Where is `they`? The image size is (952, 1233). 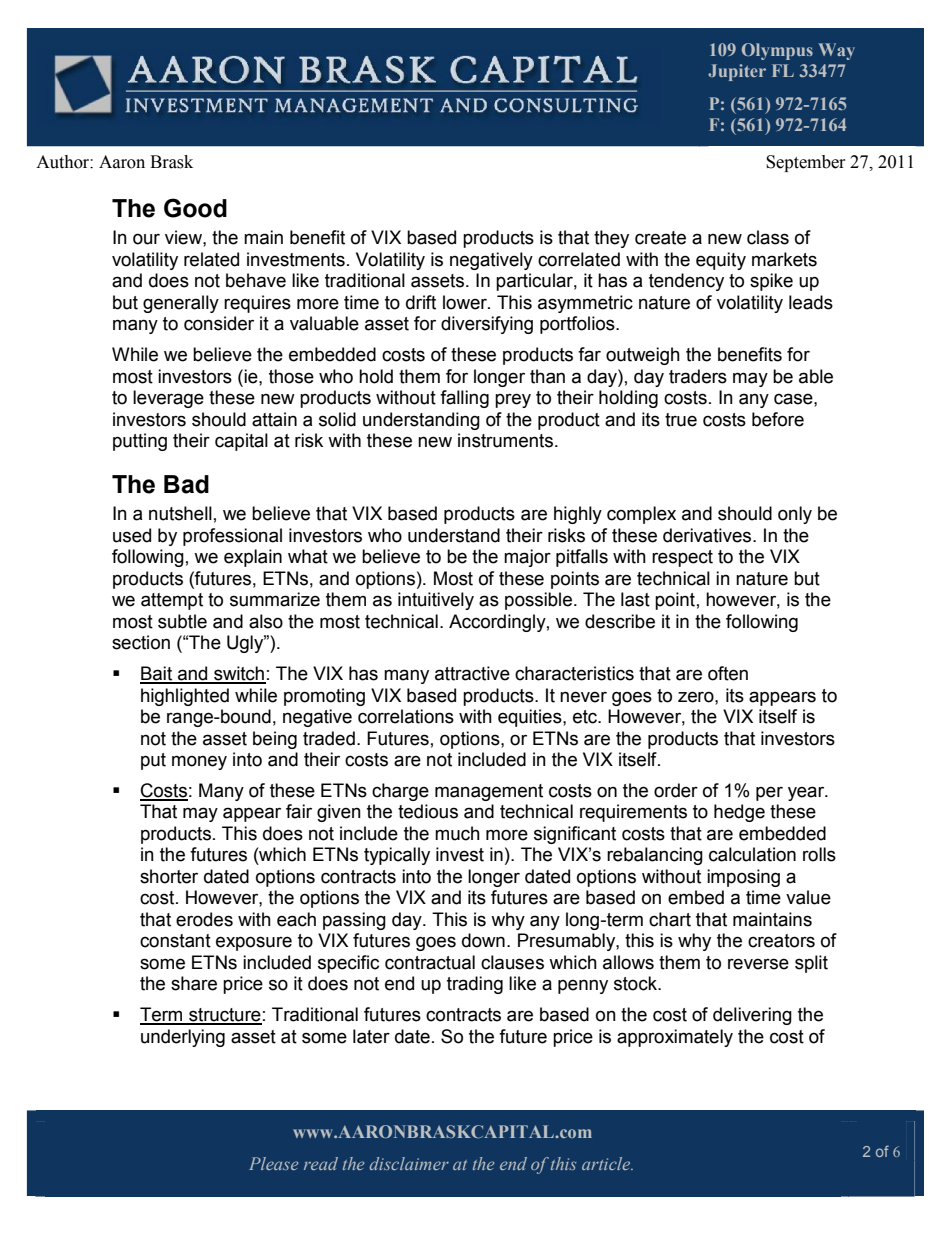
they is located at coordinates (611, 239).
